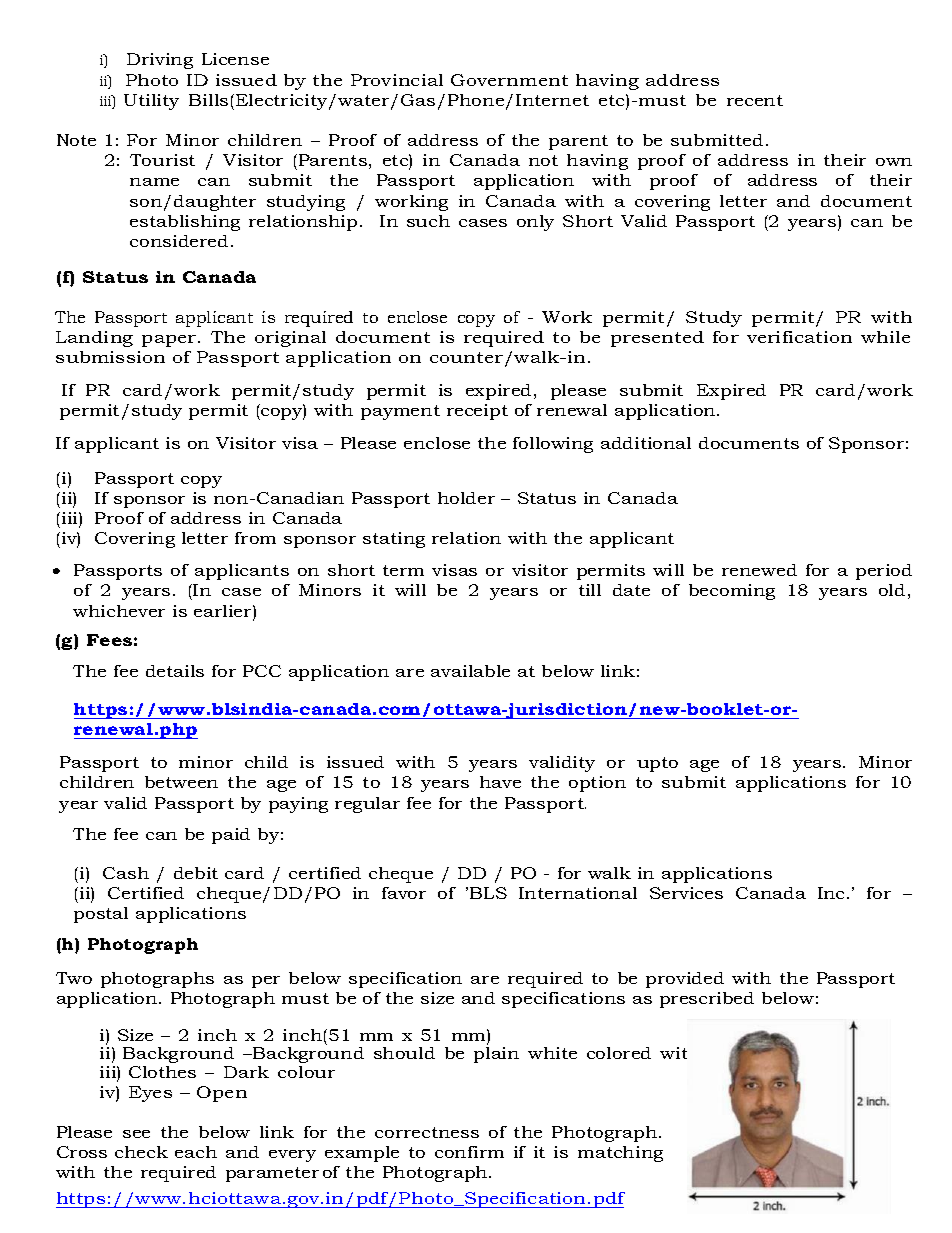  Describe the element at coordinates (196, 1152) in the image. I see `each` at that location.
